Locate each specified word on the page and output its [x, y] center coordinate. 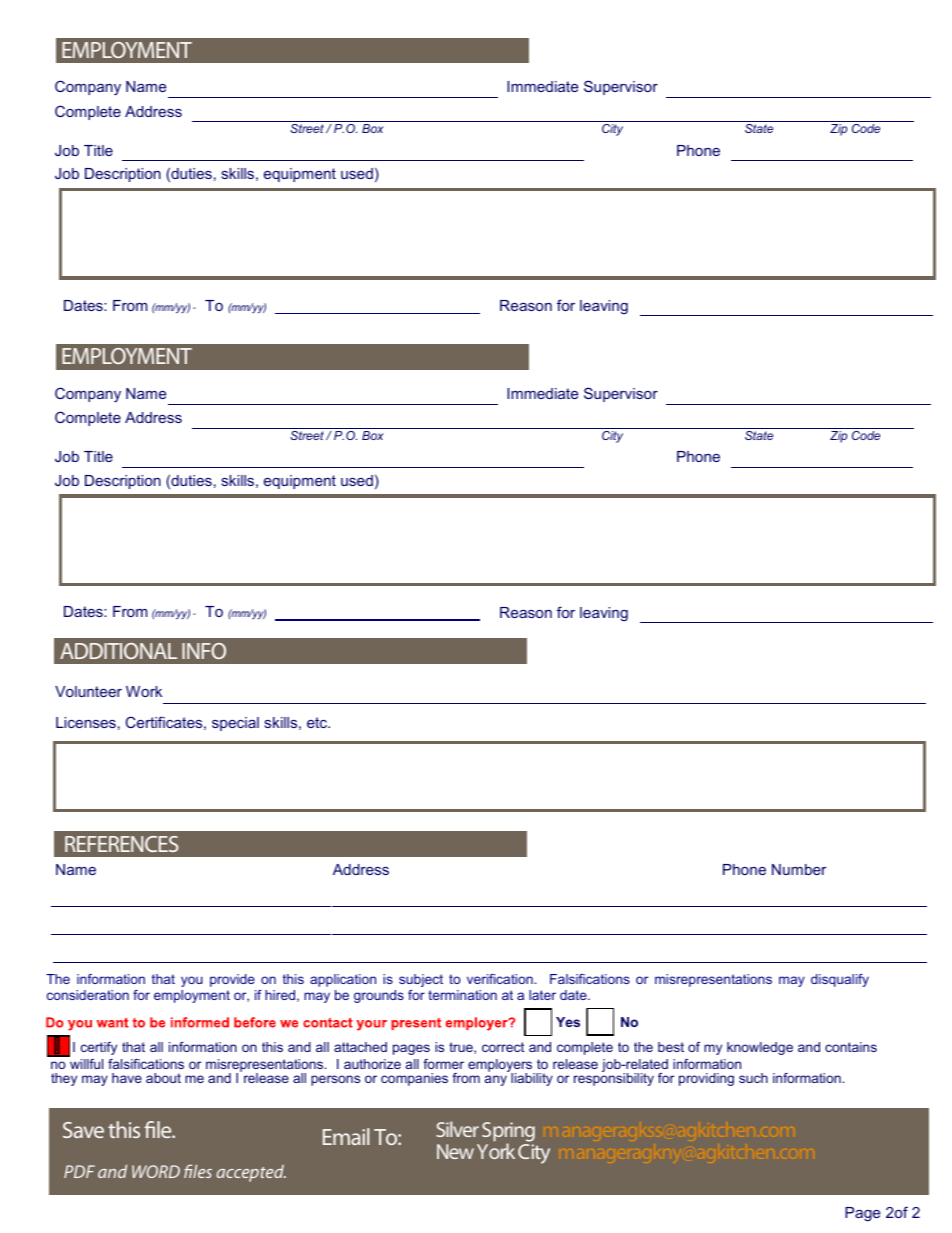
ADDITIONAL [118, 651]
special [235, 724]
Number [799, 869]
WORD [156, 1171]
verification [501, 979]
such [753, 1078]
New [455, 1151]
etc [318, 722]
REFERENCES [121, 844]
